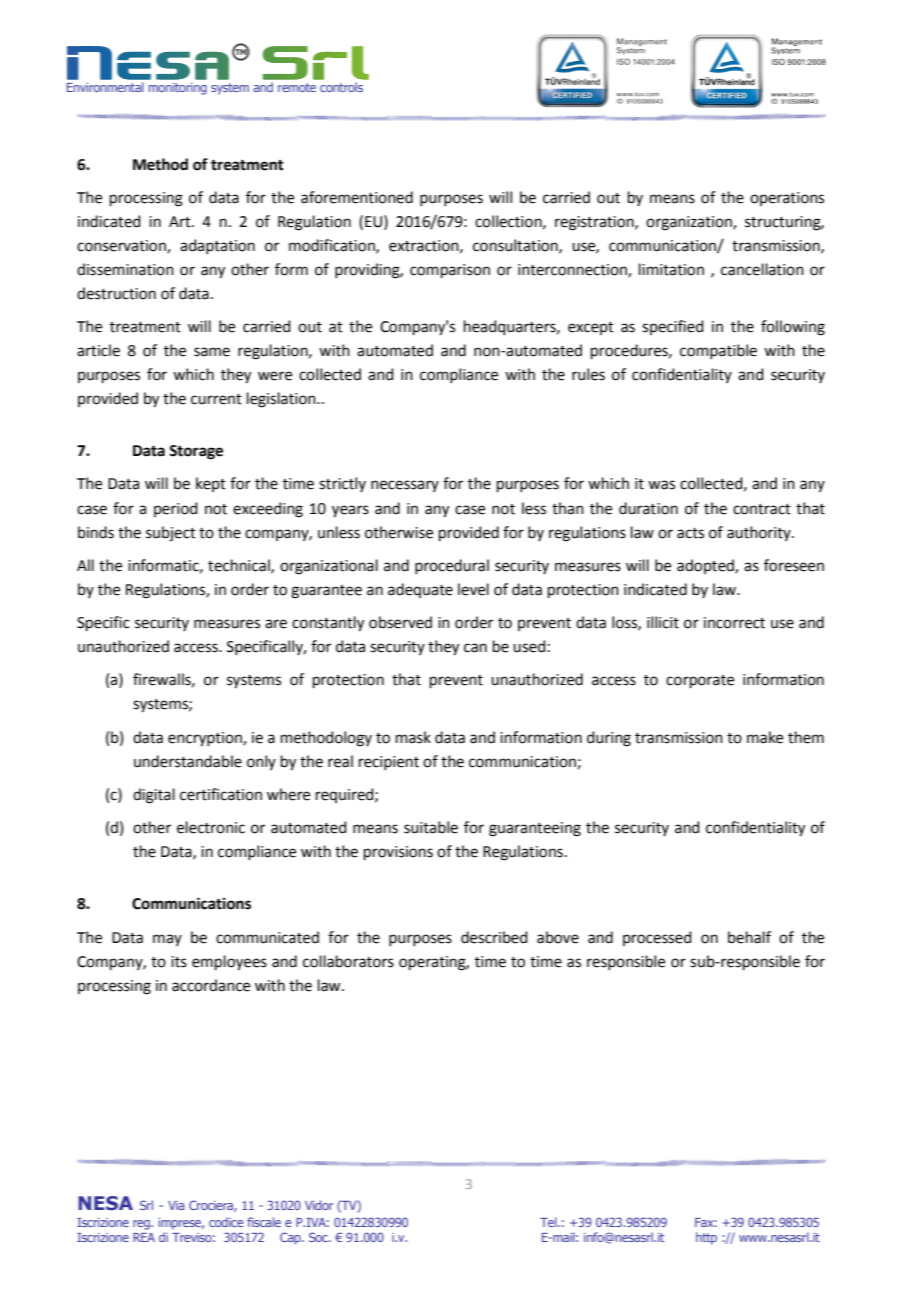 This document has height=1308, width=924. I want to click on http, so click(706, 1238).
